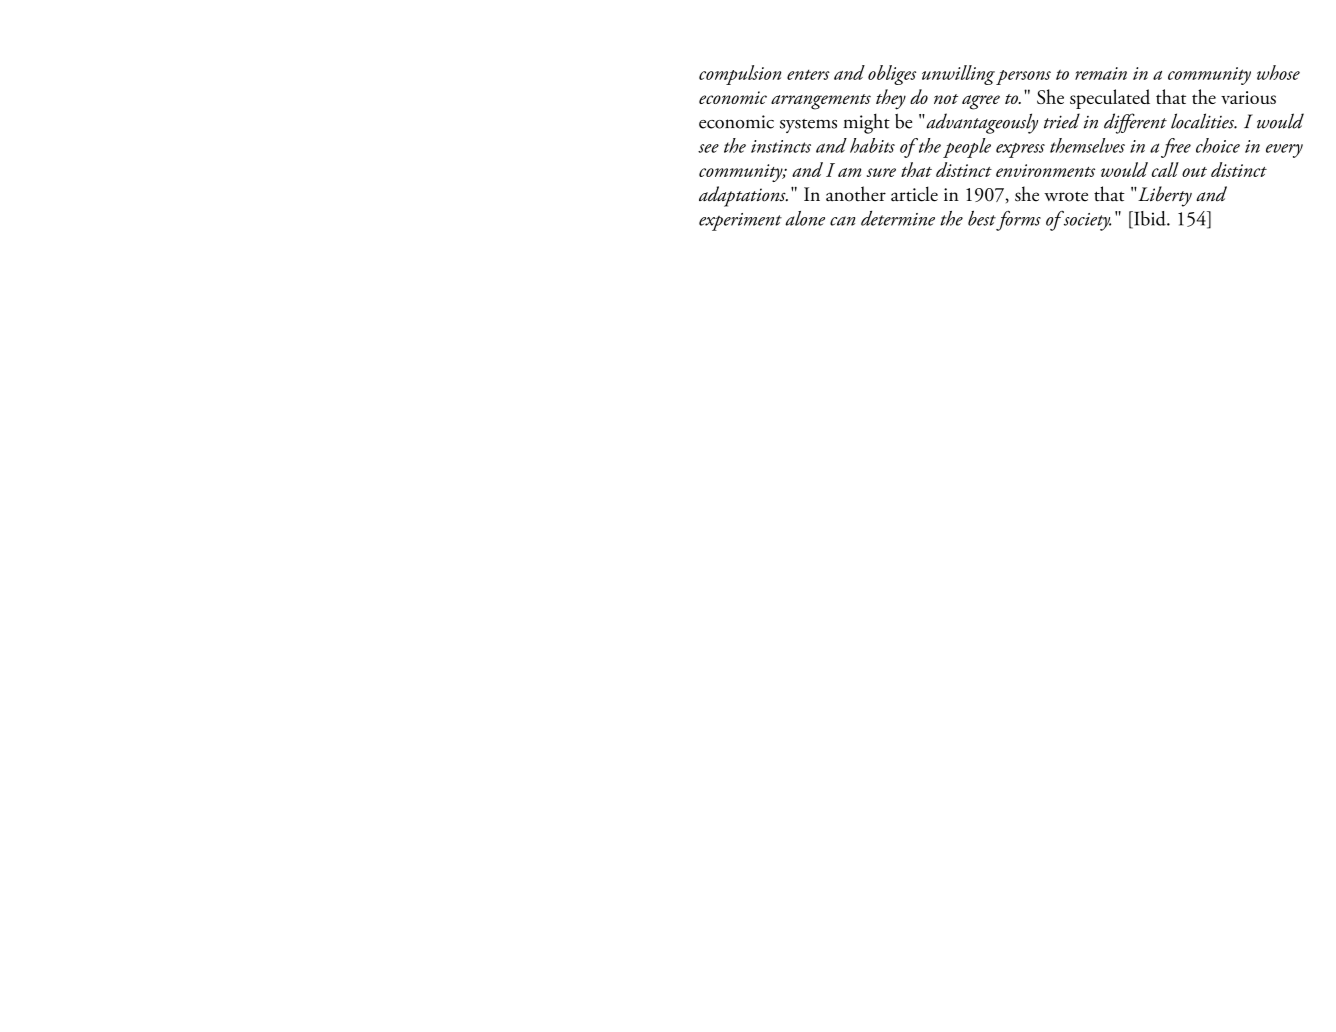 Image resolution: width=1336 pixels, height=1032 pixels. What do you see at coordinates (808, 74) in the image?
I see `enters` at bounding box center [808, 74].
